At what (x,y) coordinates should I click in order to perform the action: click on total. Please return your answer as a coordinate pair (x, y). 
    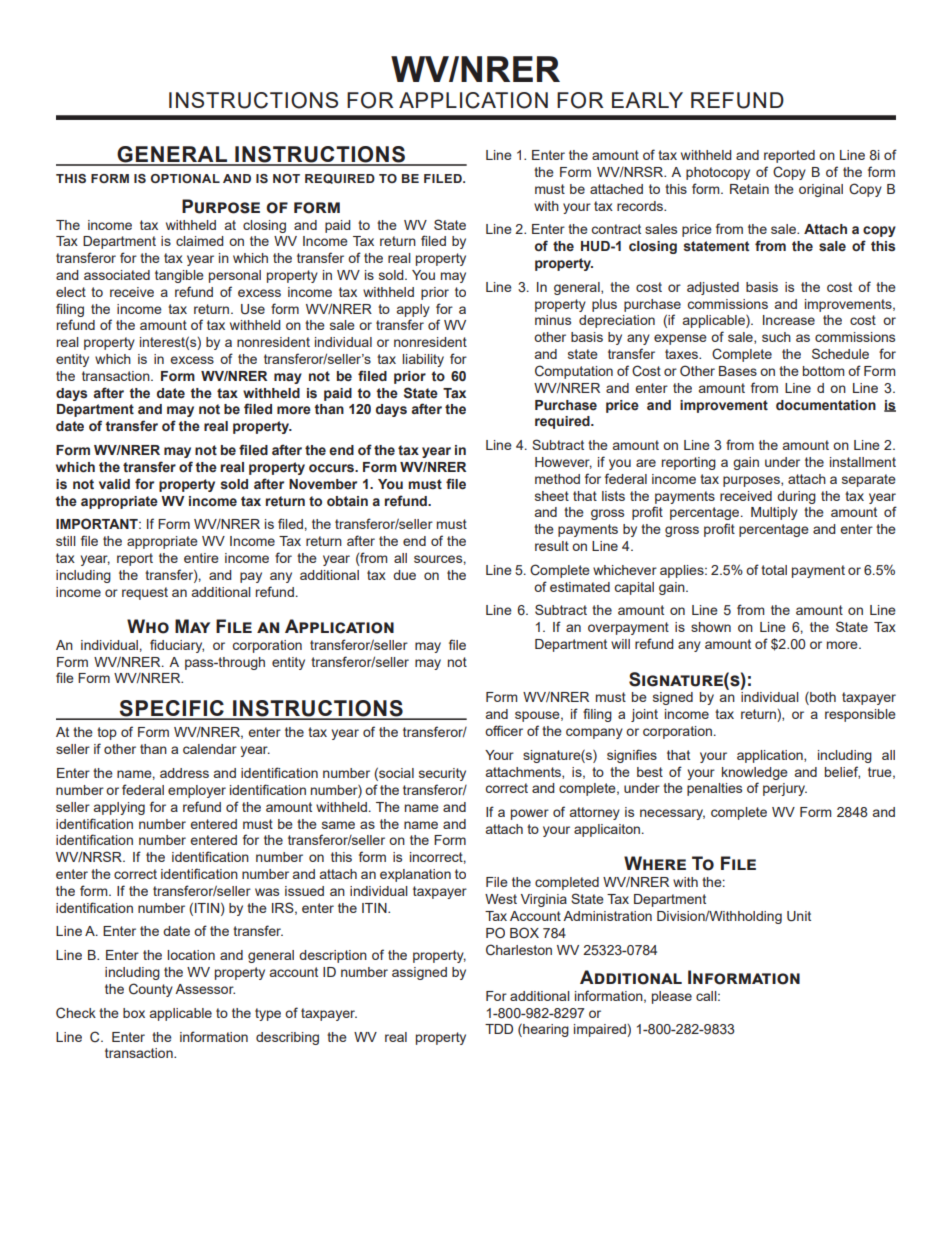
    Looking at the image, I should click on (774, 570).
